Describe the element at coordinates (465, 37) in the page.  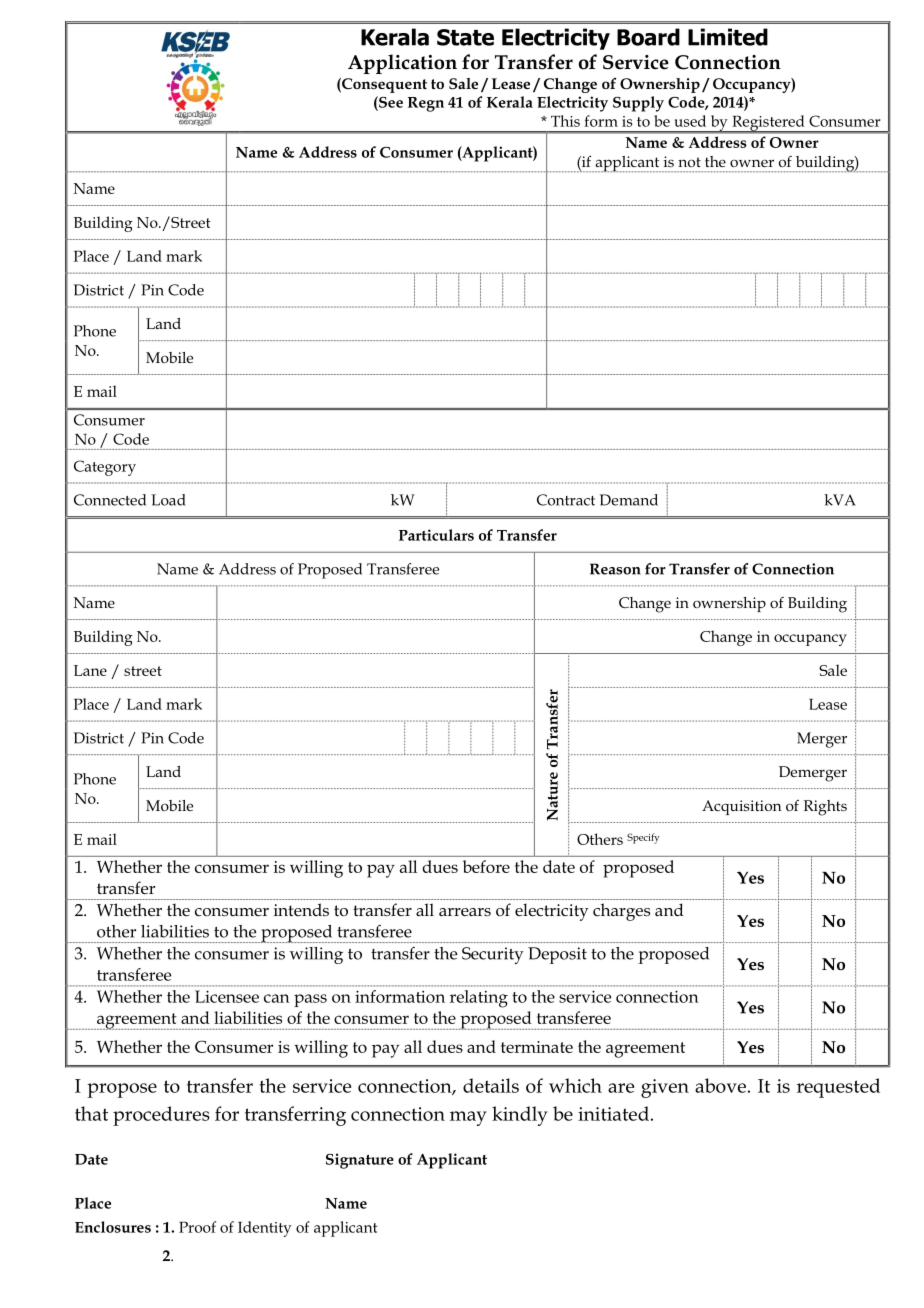
I see `State` at that location.
